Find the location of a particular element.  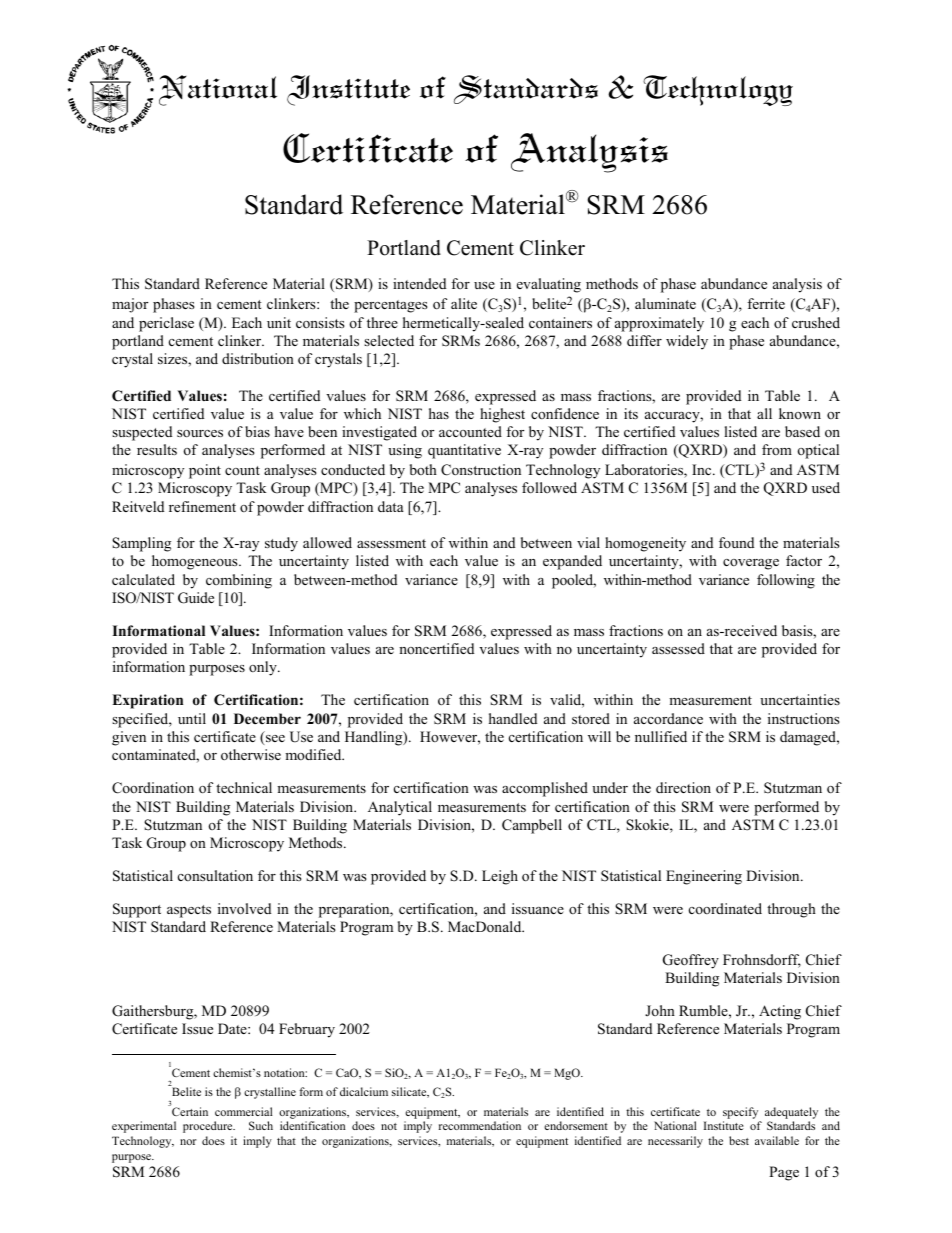

best is located at coordinates (739, 1140).
